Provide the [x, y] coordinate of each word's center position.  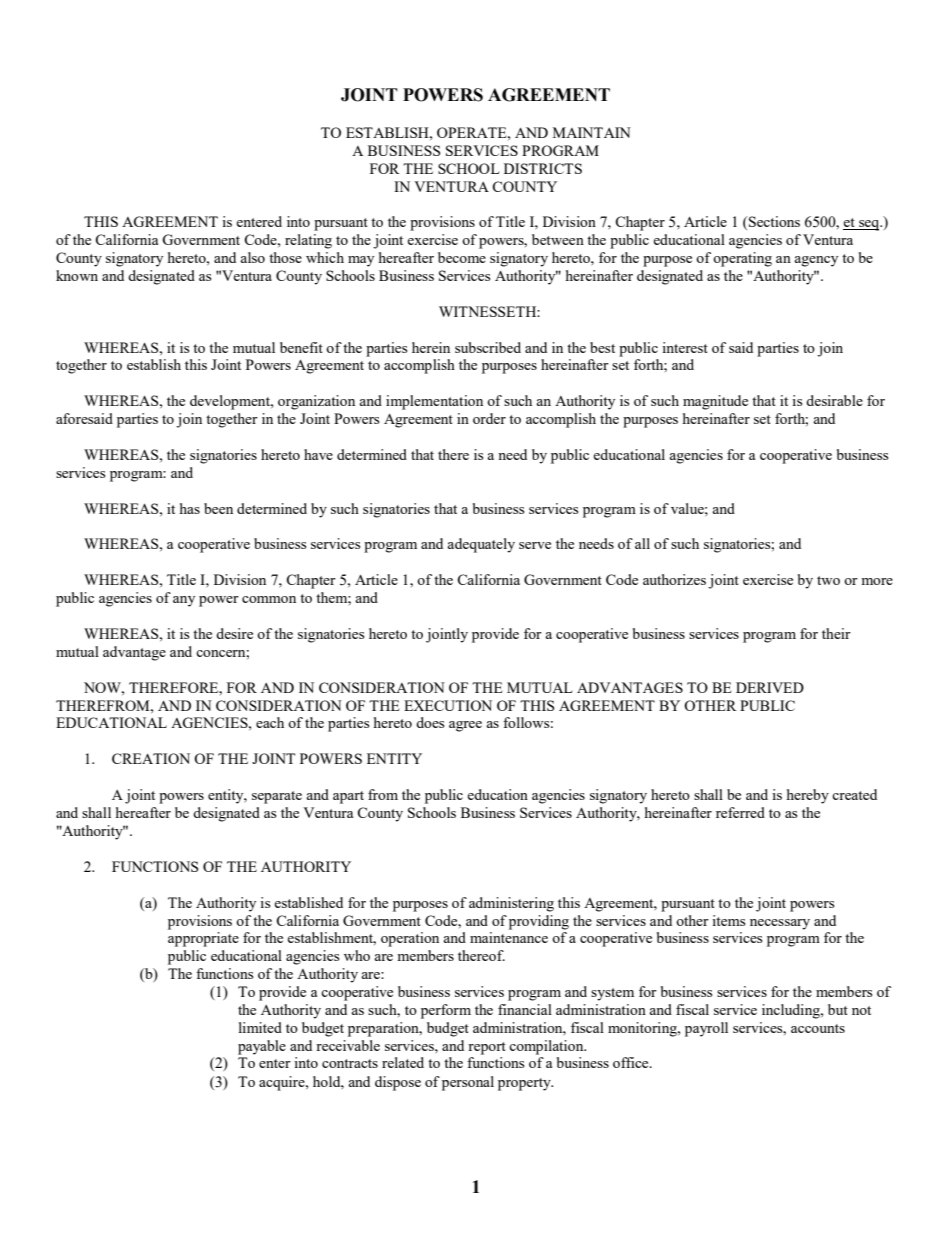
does [430, 722]
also [252, 257]
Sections [773, 221]
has [190, 508]
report [487, 1048]
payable [262, 1047]
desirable [834, 400]
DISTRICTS [543, 168]
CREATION [151, 758]
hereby [808, 796]
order [489, 418]
